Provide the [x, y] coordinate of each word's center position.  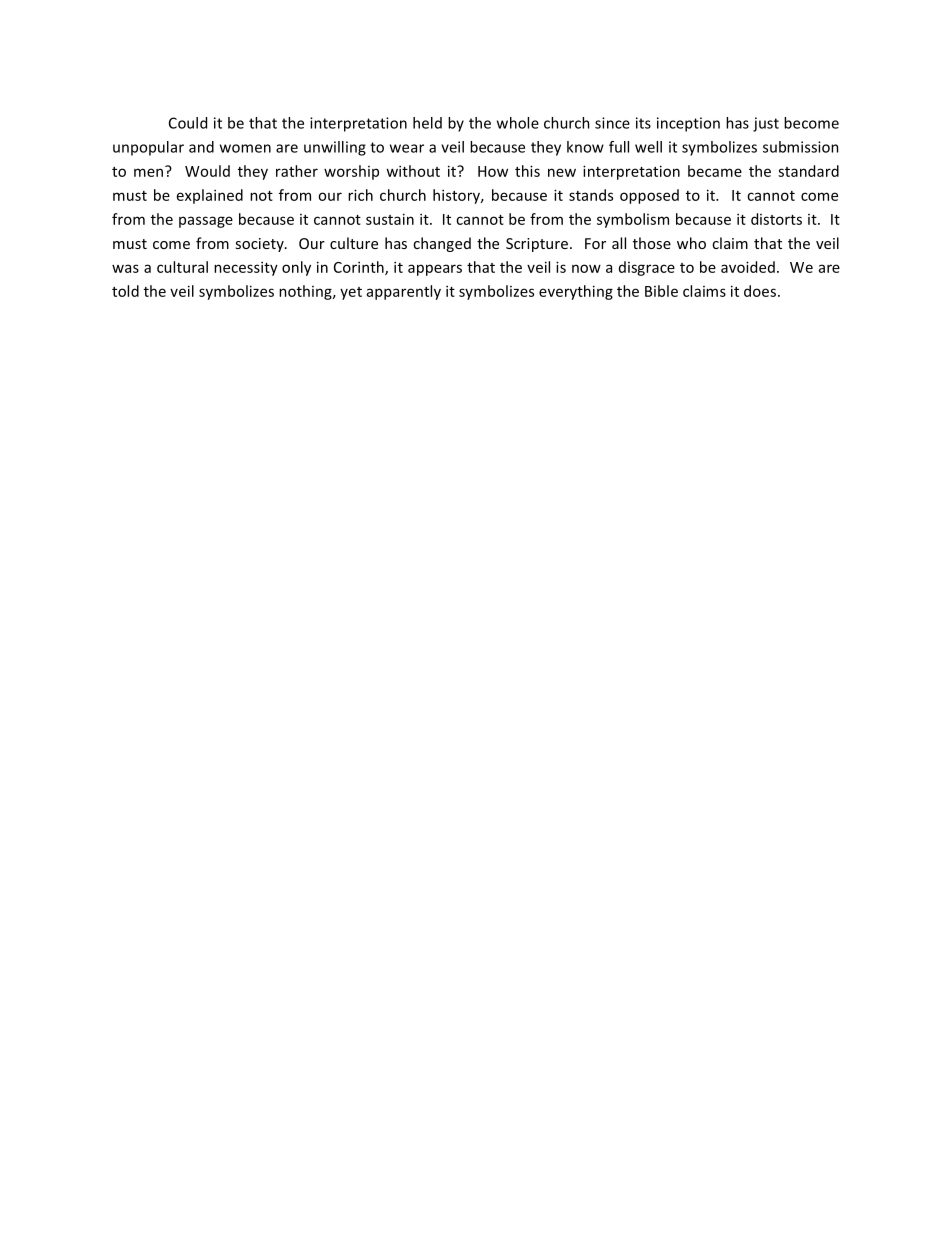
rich [360, 195]
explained [210, 196]
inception [688, 124]
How [493, 171]
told [125, 291]
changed [442, 244]
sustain [390, 219]
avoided [748, 267]
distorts [776, 219]
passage [206, 222]
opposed [649, 196]
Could [188, 123]
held [427, 123]
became [715, 171]
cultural [182, 267]
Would [207, 171]
